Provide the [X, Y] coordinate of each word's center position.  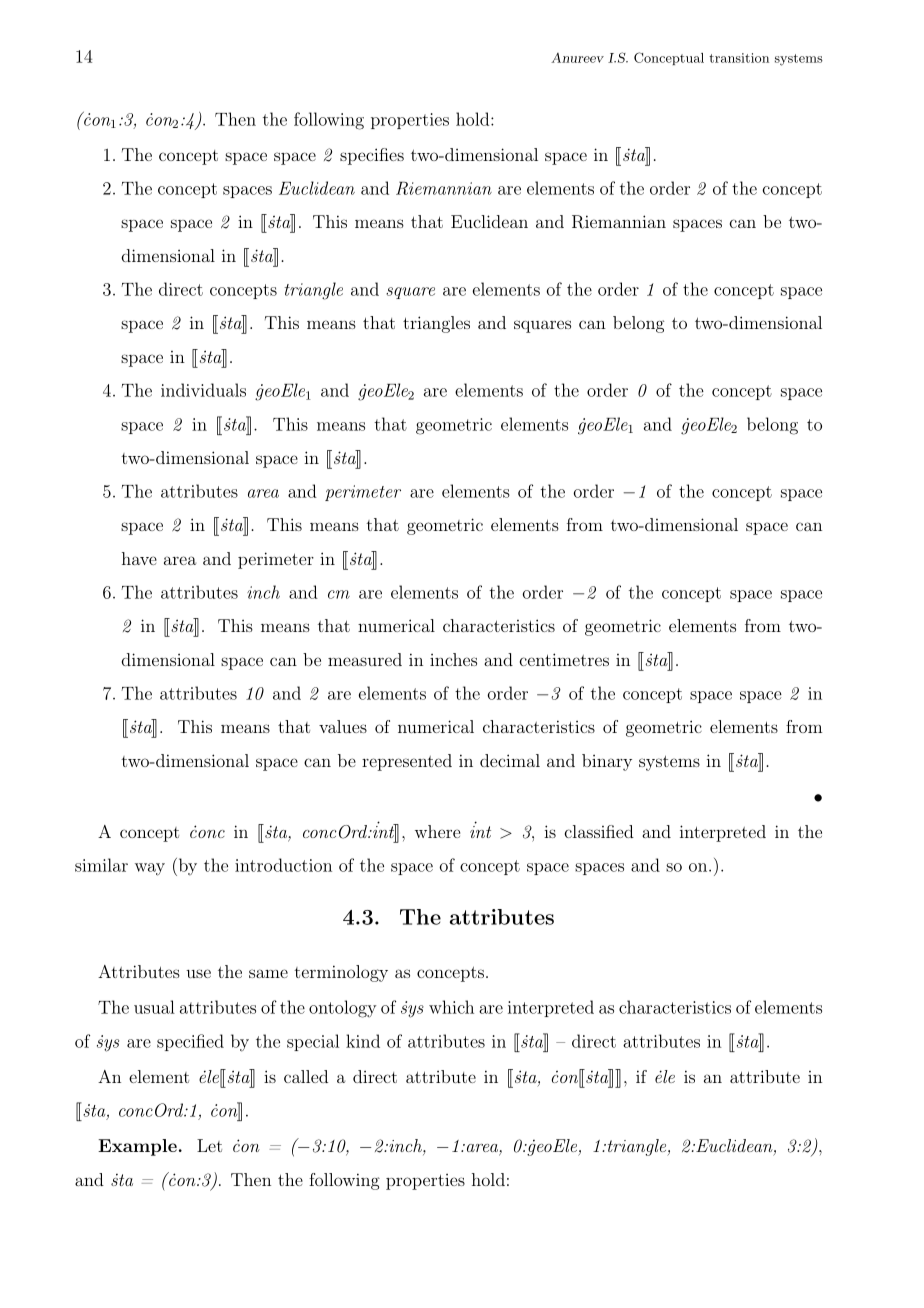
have [139, 558]
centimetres [564, 659]
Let [209, 1145]
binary [607, 762]
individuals [203, 390]
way [150, 869]
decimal [510, 760]
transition [739, 58]
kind [363, 1041]
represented [407, 762]
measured [365, 659]
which [451, 1007]
